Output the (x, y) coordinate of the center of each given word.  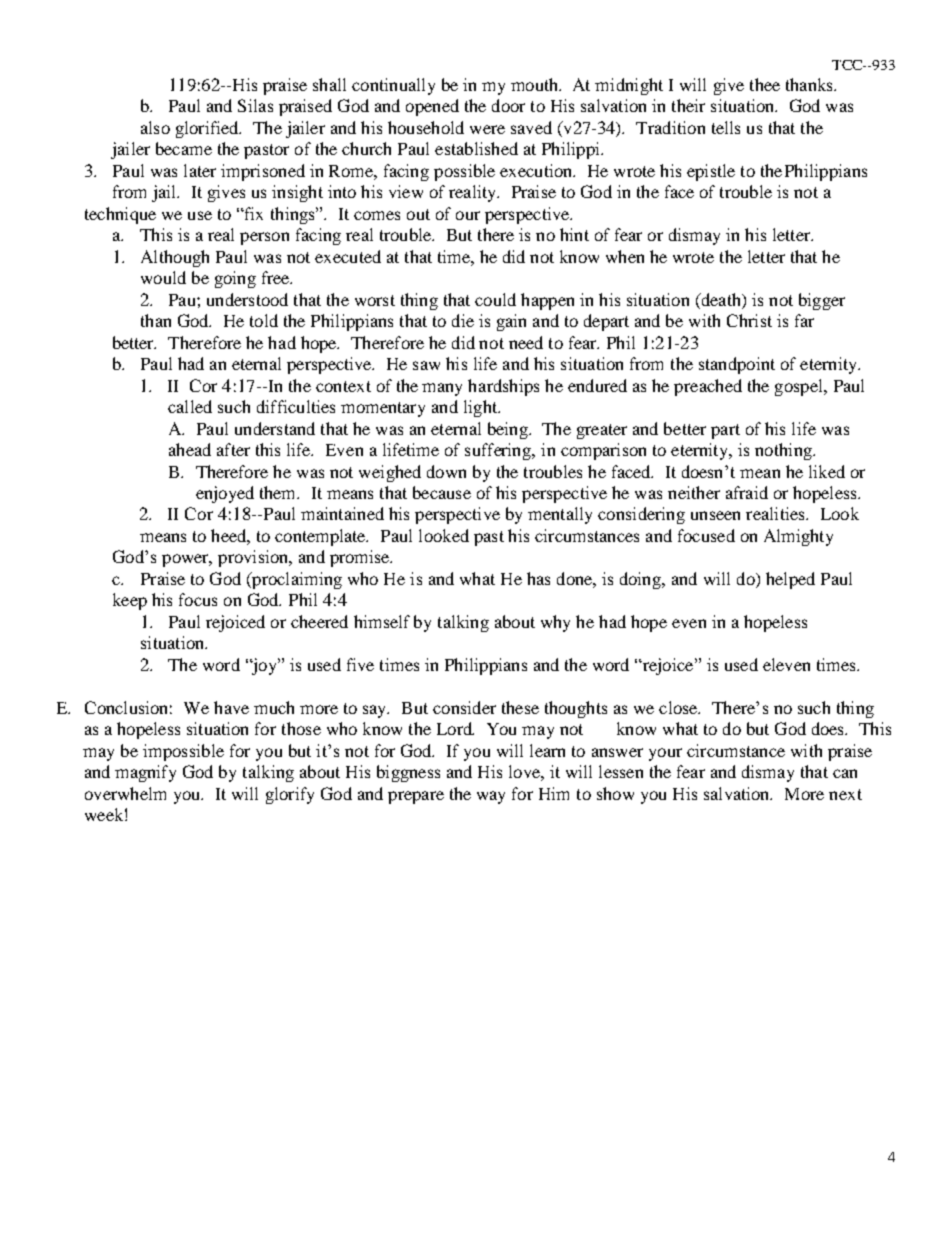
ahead (190, 449)
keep (130, 601)
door (508, 105)
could (495, 299)
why (555, 623)
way (491, 797)
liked (827, 471)
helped (790, 580)
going (235, 279)
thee (765, 84)
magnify (145, 773)
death (721, 299)
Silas (255, 105)
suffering (499, 451)
